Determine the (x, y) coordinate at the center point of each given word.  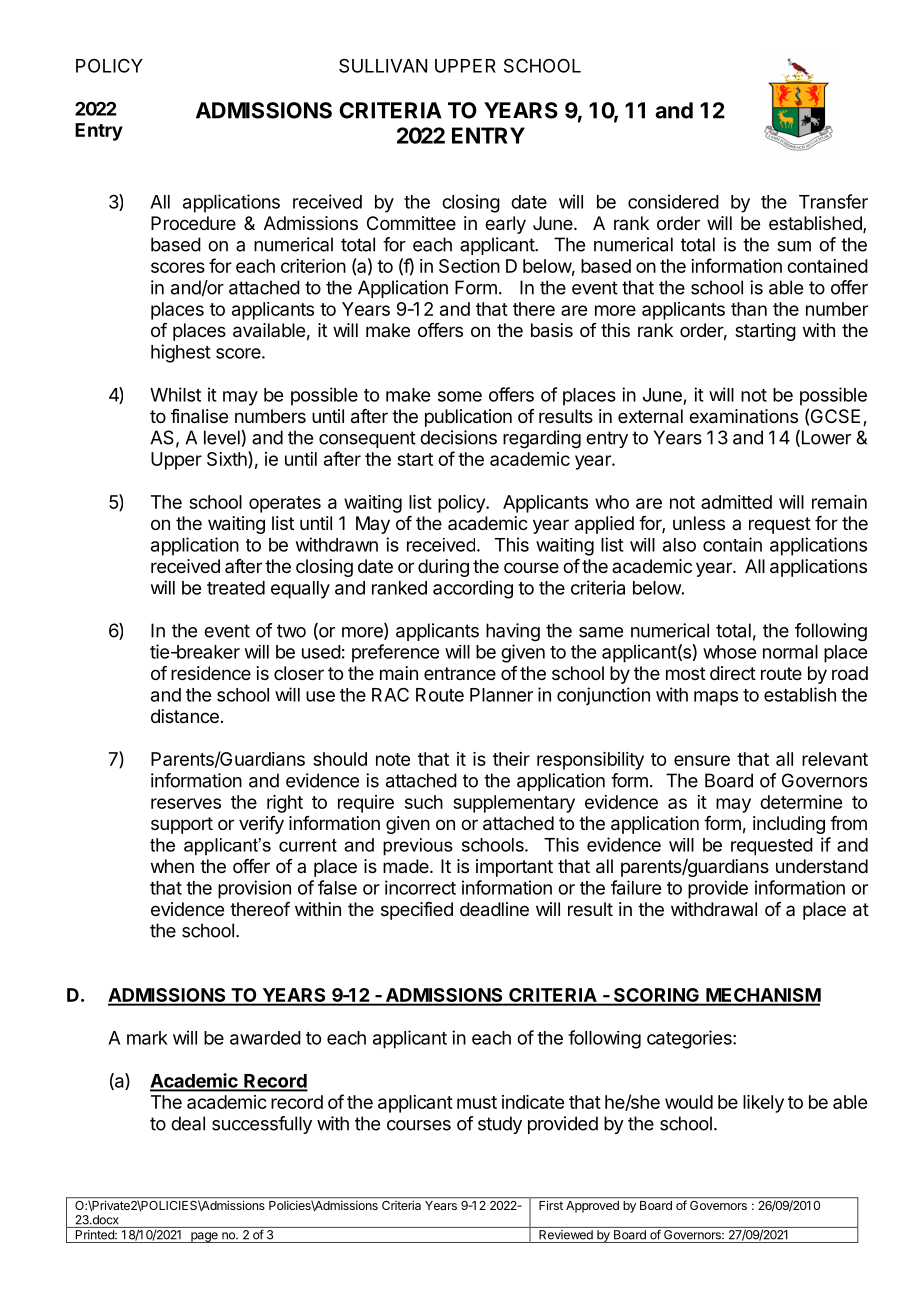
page (204, 1237)
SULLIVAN (383, 65)
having (513, 632)
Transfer (833, 201)
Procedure (193, 223)
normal (790, 652)
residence (211, 673)
